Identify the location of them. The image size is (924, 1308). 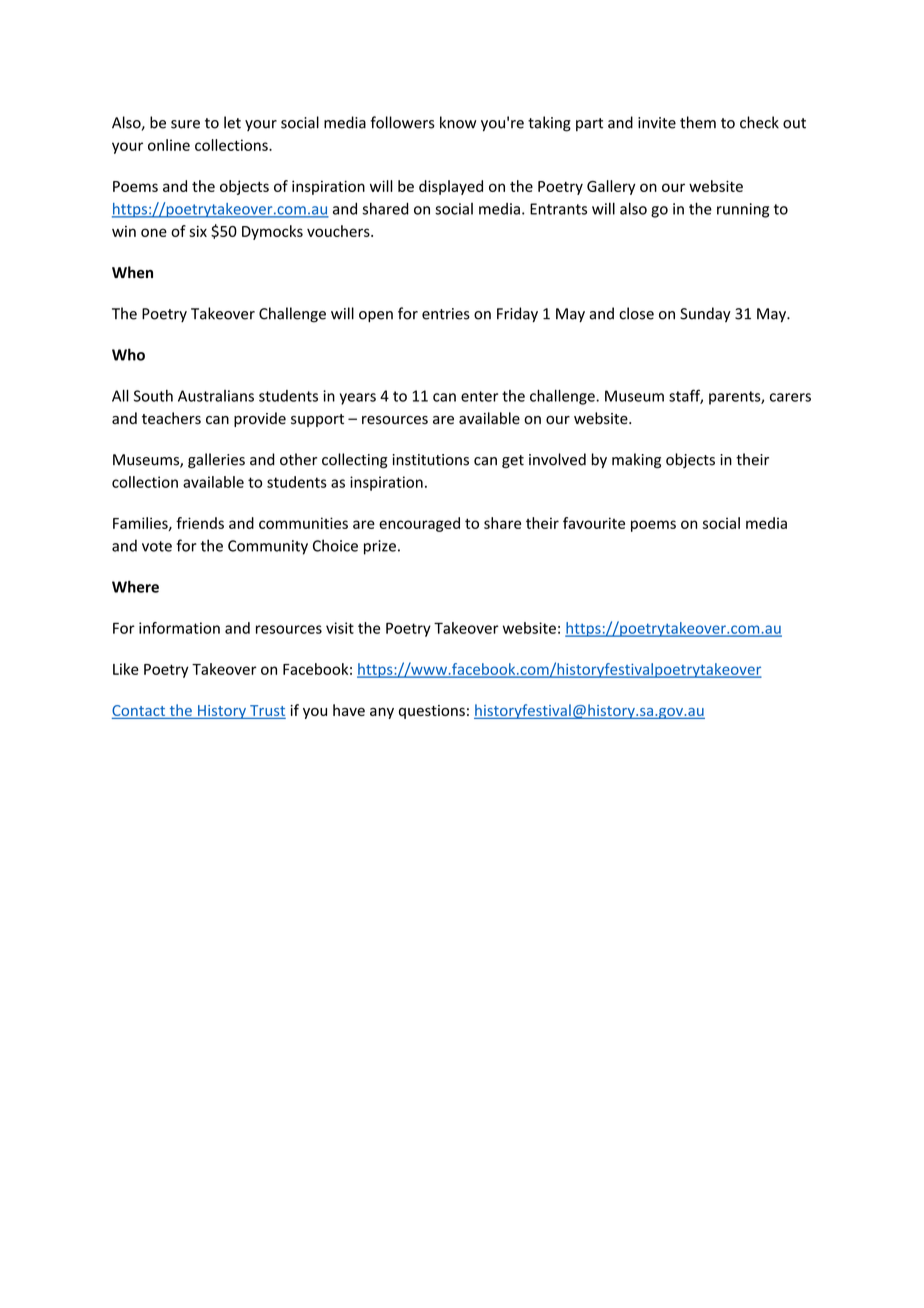
(698, 122).
